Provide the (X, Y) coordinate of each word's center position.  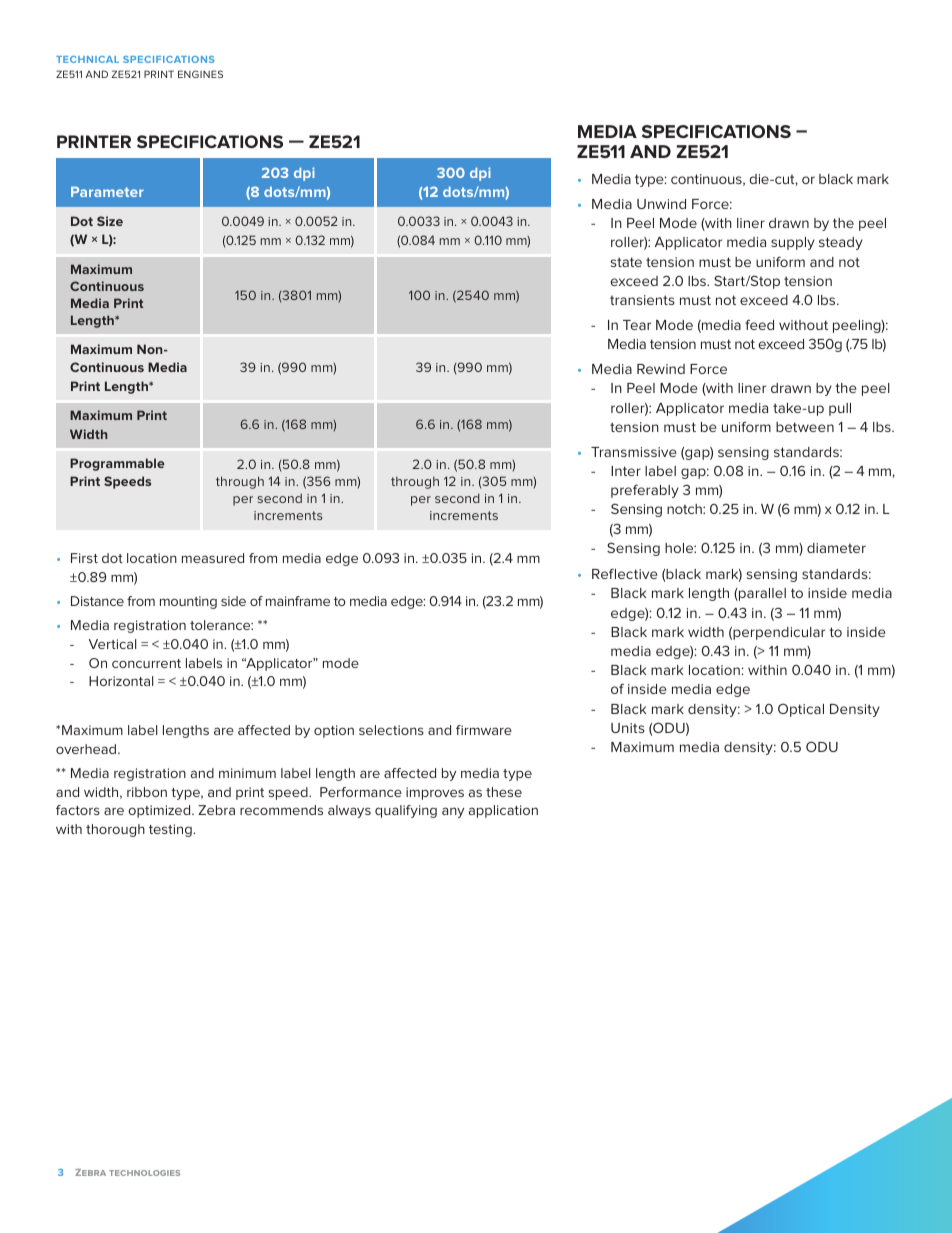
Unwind (661, 204)
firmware (484, 730)
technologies (144, 1173)
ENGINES (200, 74)
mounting (188, 602)
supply (793, 243)
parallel (761, 594)
